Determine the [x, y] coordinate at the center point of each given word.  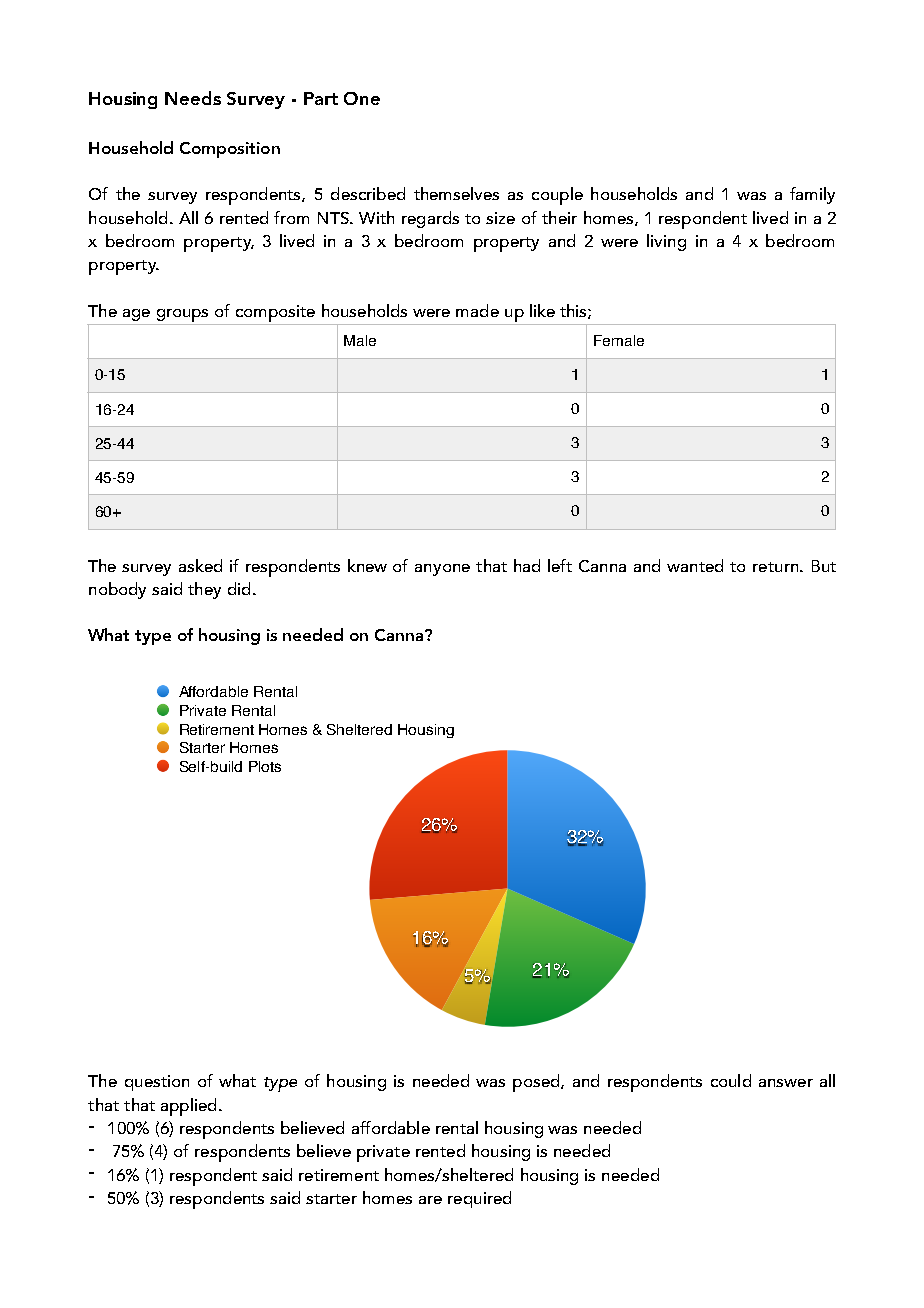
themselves [456, 193]
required [479, 1199]
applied [188, 1107]
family [812, 195]
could [731, 1080]
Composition [230, 150]
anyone [442, 570]
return [777, 567]
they [204, 590]
